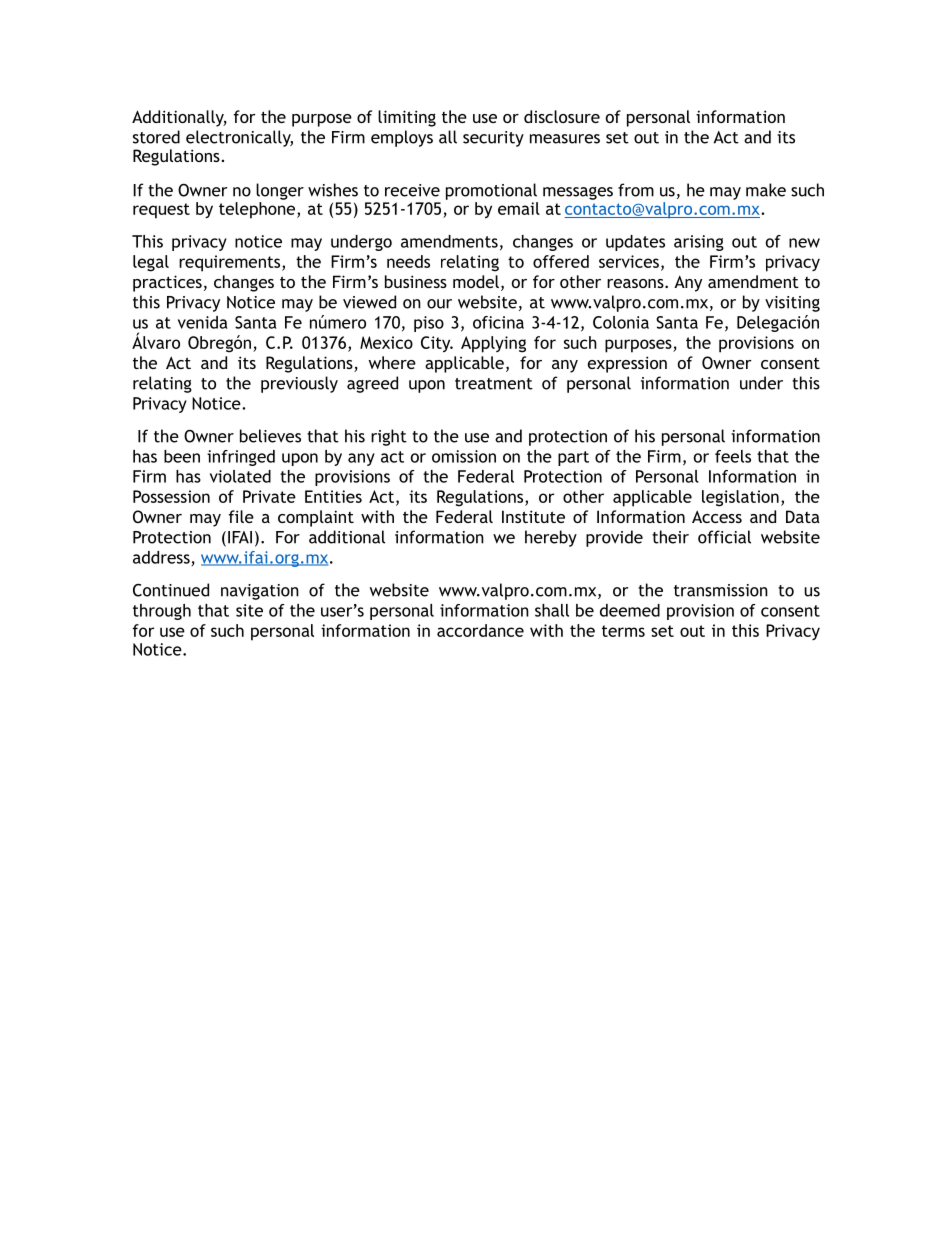 This document has width=952, height=1233. What do you see at coordinates (480, 630) in the document?
I see `accordance` at bounding box center [480, 630].
